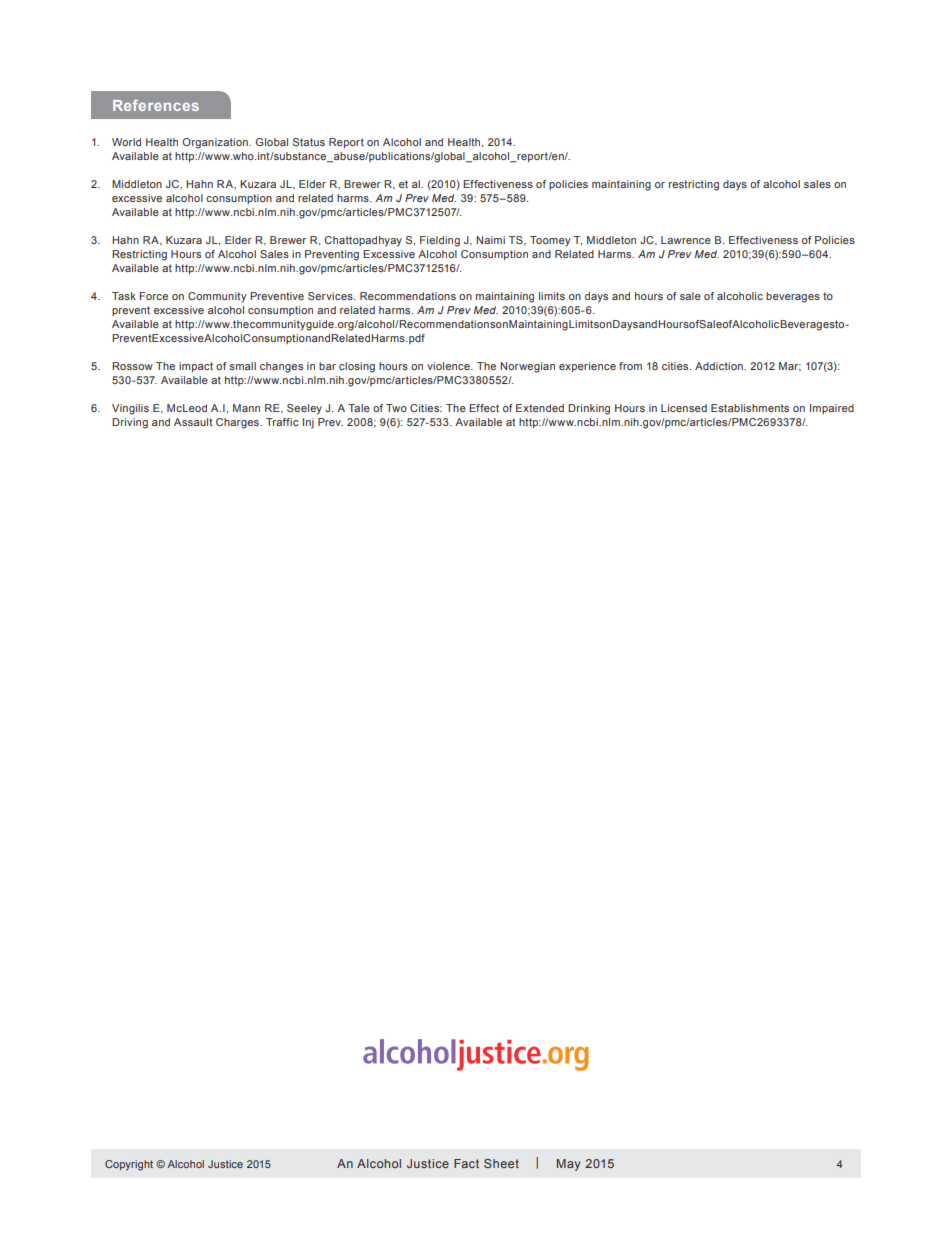 The height and width of the document is (1233, 952). What do you see at coordinates (216, 143) in the document?
I see `Organization` at bounding box center [216, 143].
